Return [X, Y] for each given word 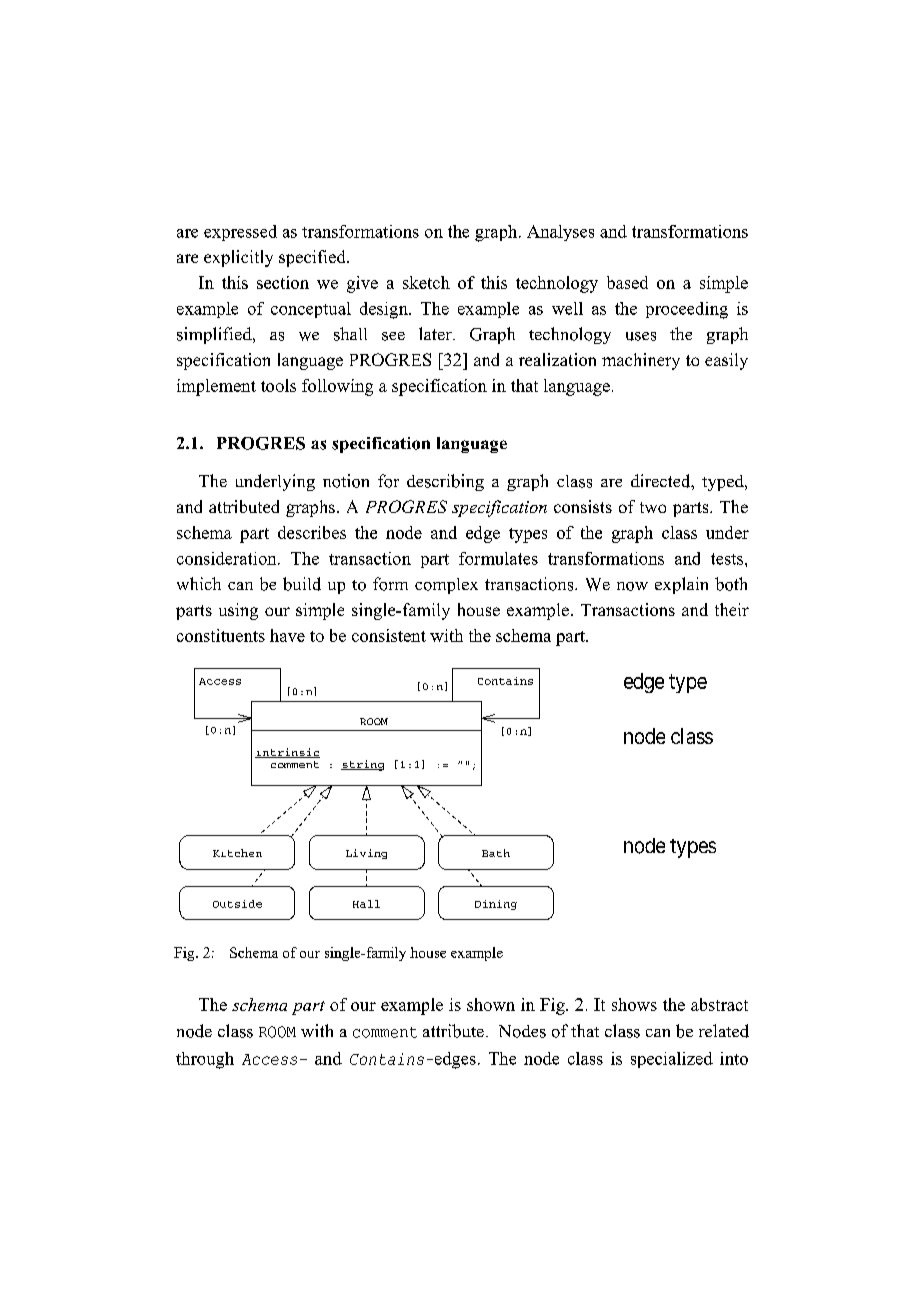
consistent [389, 635]
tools [278, 385]
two [653, 507]
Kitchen [237, 853]
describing [445, 482]
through [205, 1060]
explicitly [238, 258]
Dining [496, 905]
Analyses [560, 233]
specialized [672, 1060]
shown [491, 1004]
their [732, 609]
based [627, 282]
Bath [496, 853]
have [287, 635]
